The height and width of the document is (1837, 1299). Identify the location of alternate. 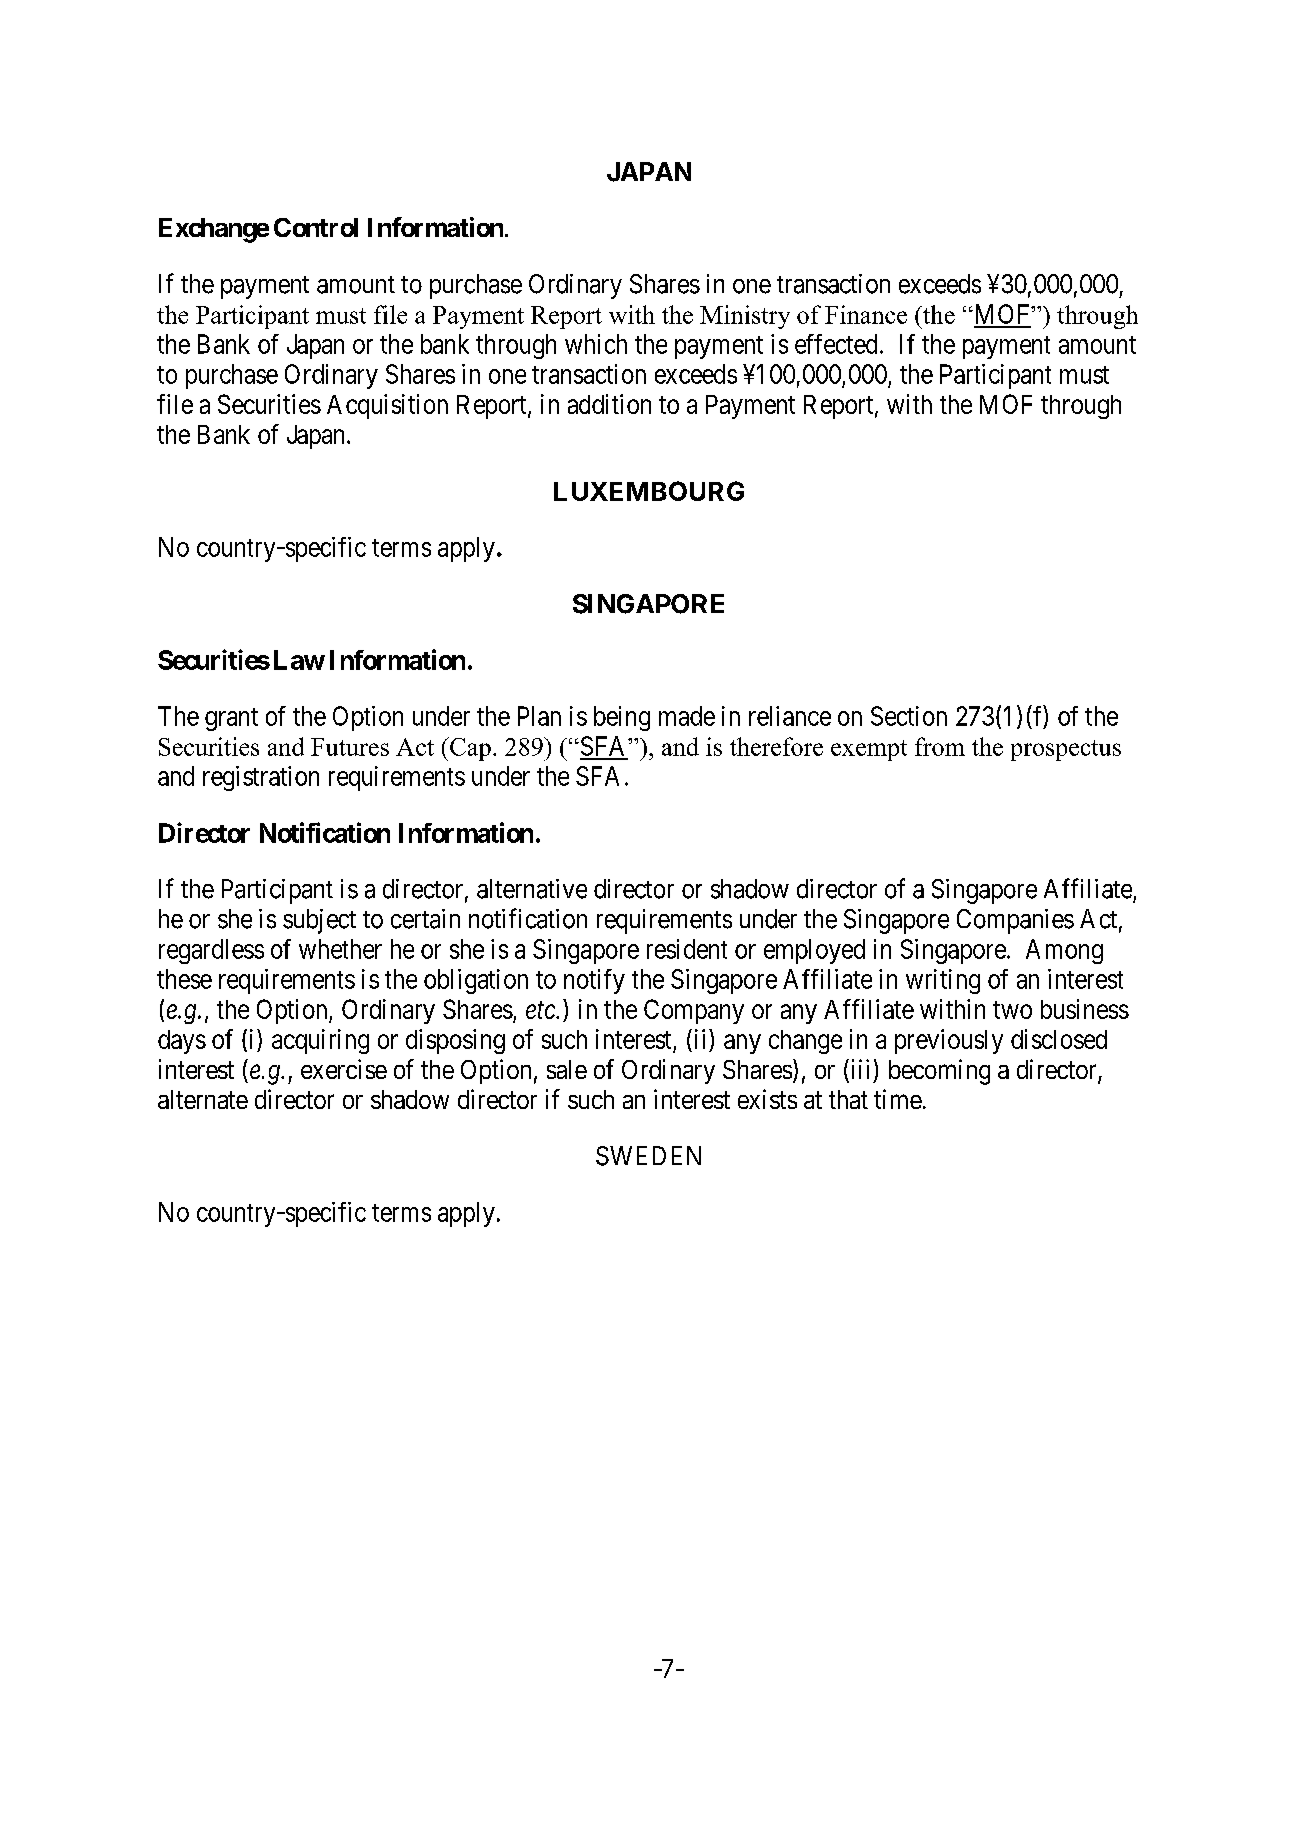
(203, 1099).
